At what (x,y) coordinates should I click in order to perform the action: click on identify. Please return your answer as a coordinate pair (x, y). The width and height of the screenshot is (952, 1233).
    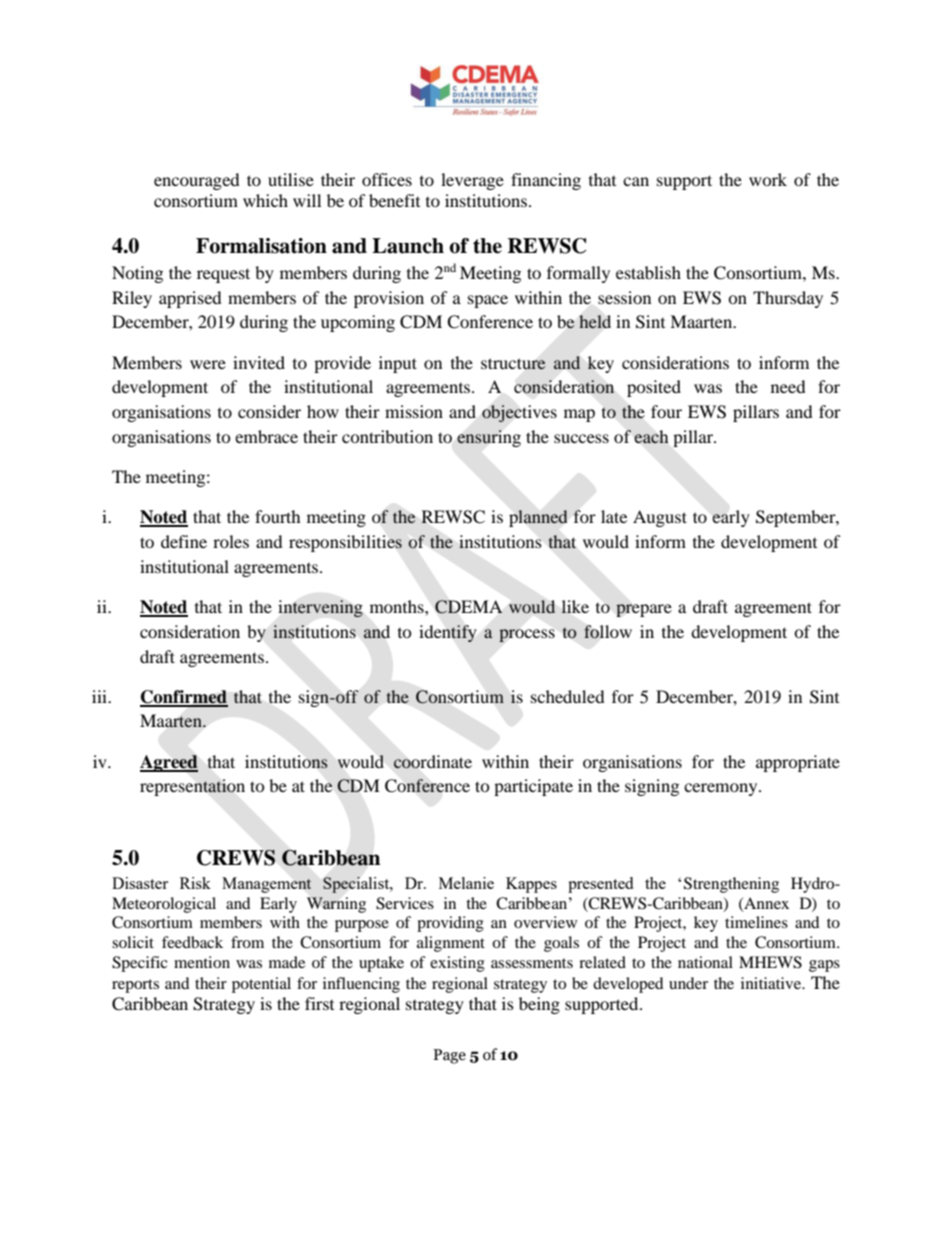
    Looking at the image, I should click on (448, 633).
